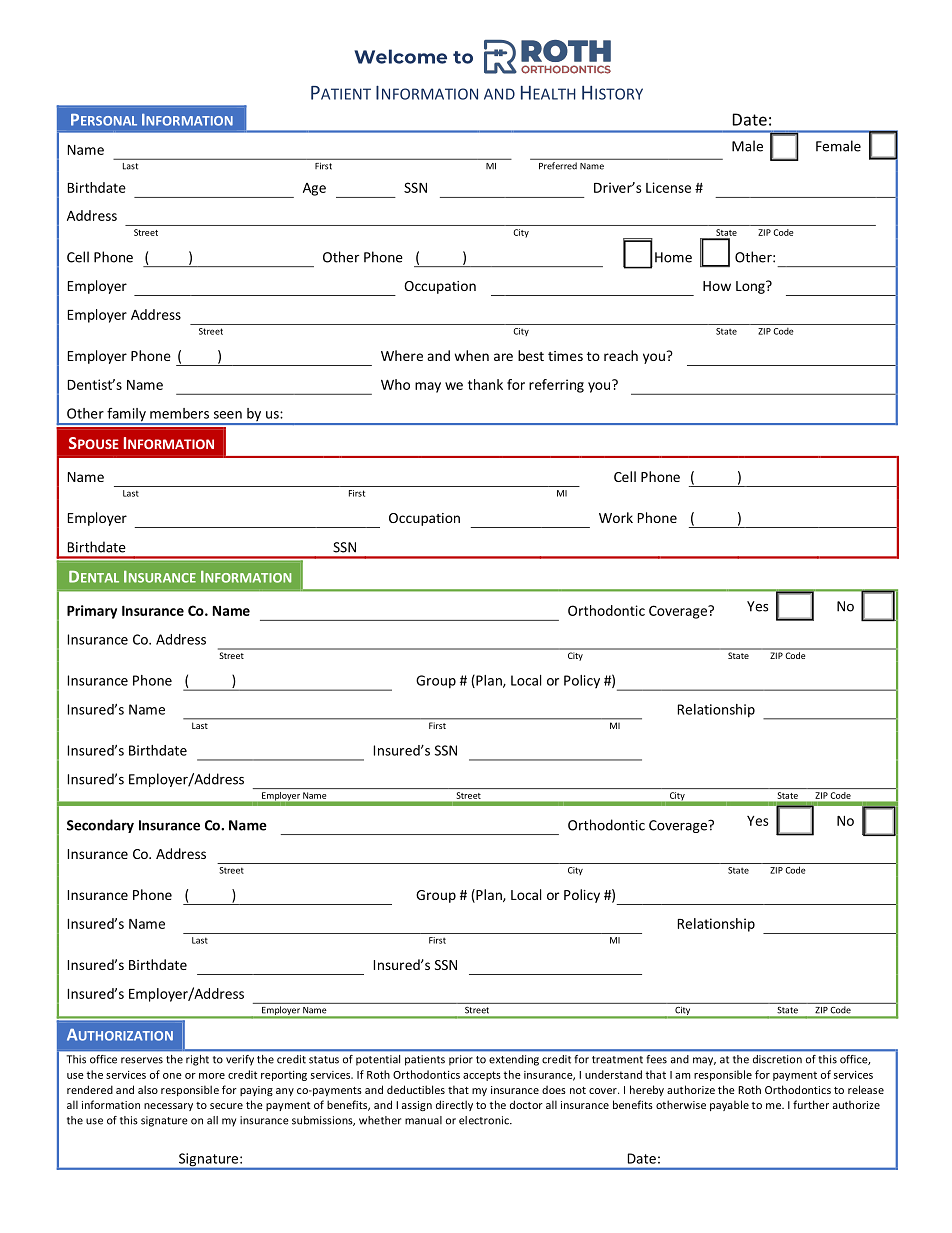 Image resolution: width=952 pixels, height=1233 pixels. What do you see at coordinates (668, 187) in the document?
I see `License` at bounding box center [668, 187].
